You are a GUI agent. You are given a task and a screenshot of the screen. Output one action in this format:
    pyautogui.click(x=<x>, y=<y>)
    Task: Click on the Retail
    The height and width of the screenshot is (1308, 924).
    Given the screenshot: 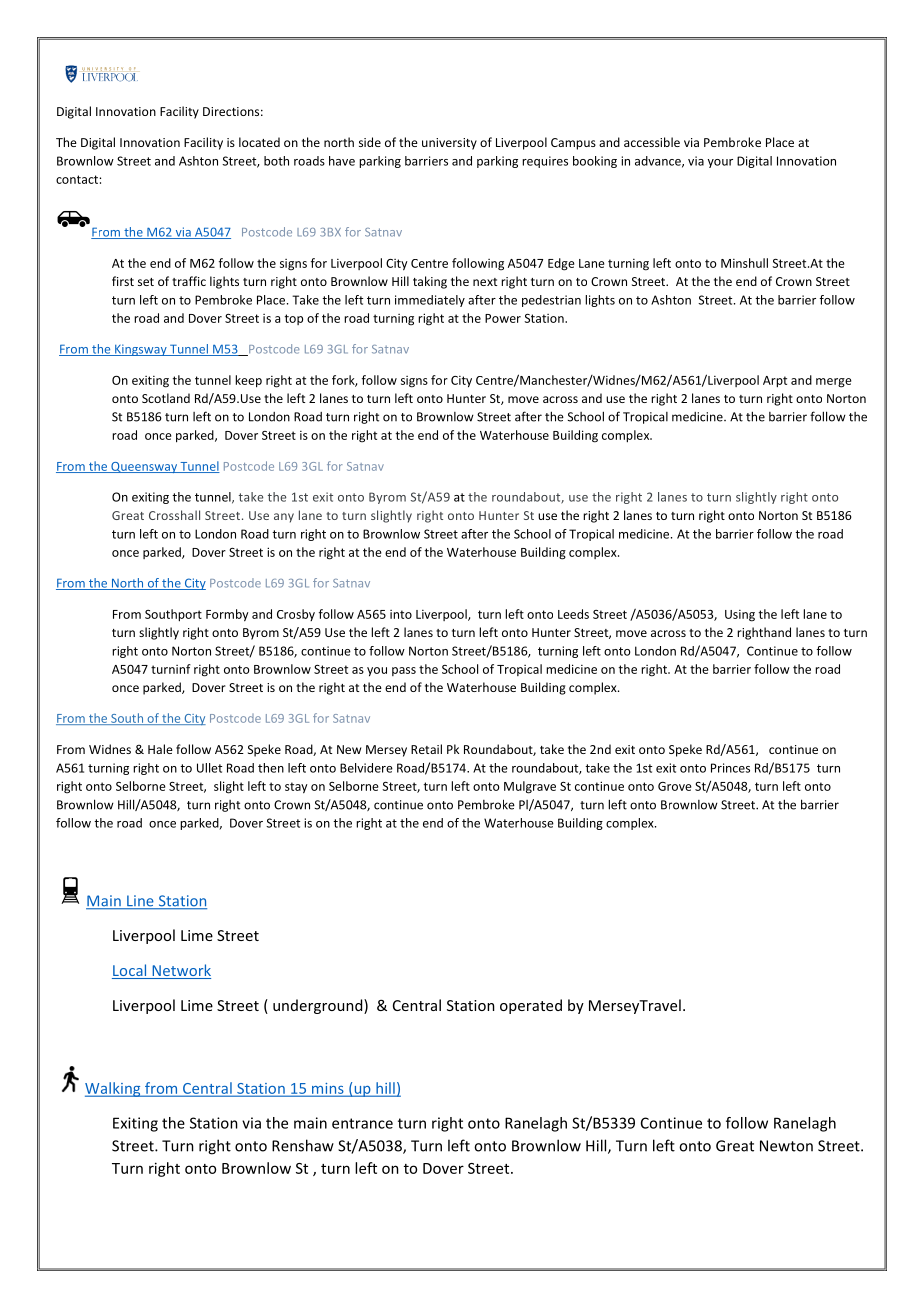 What is the action you would take?
    pyautogui.click(x=426, y=749)
